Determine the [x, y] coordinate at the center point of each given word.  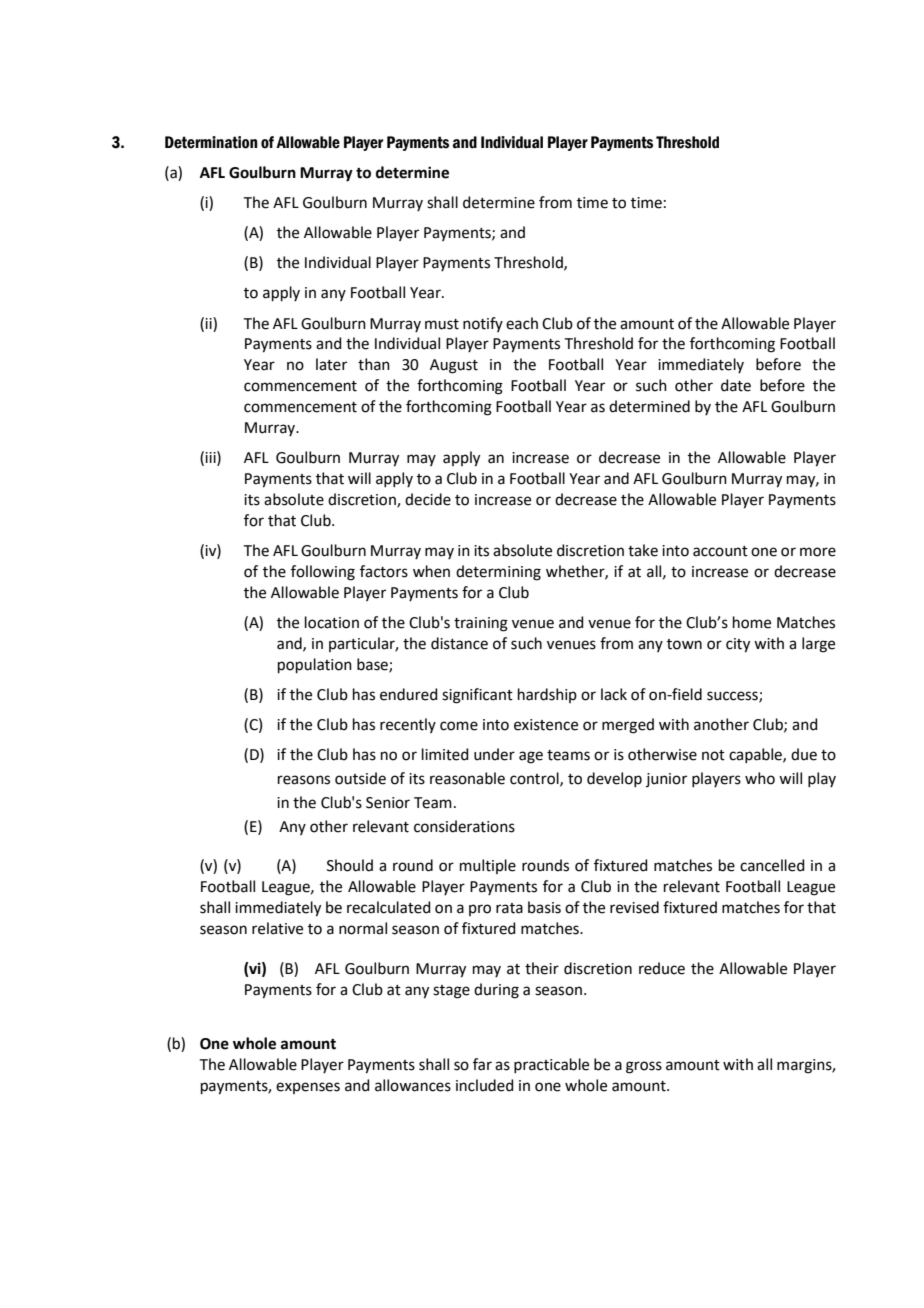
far [482, 1064]
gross [644, 1067]
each [522, 323]
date [736, 385]
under [494, 754]
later [331, 364]
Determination [211, 142]
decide [428, 499]
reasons [304, 780]
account [720, 551]
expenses [308, 1088]
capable [756, 755]
